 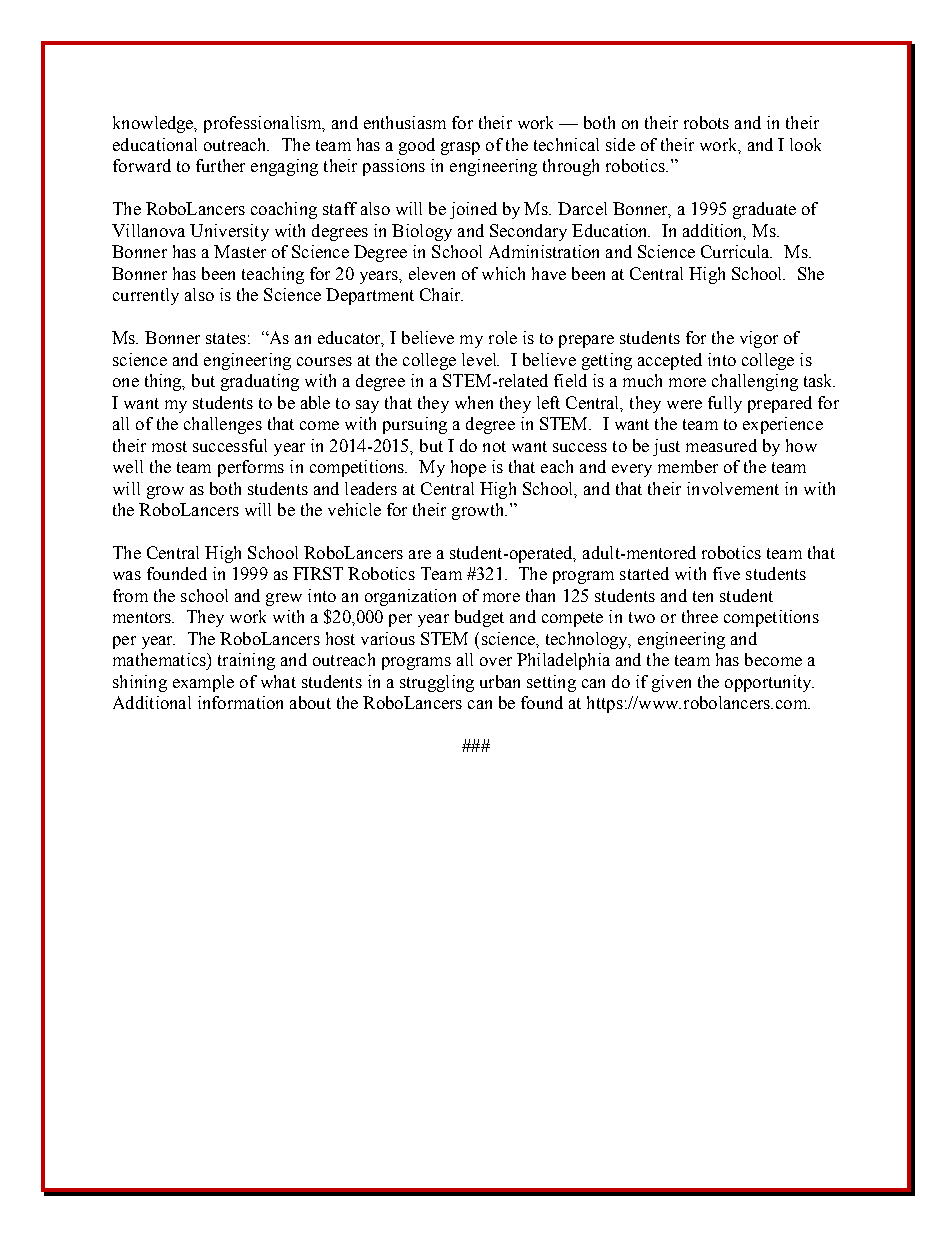 What do you see at coordinates (706, 122) in the page?
I see `robots` at bounding box center [706, 122].
